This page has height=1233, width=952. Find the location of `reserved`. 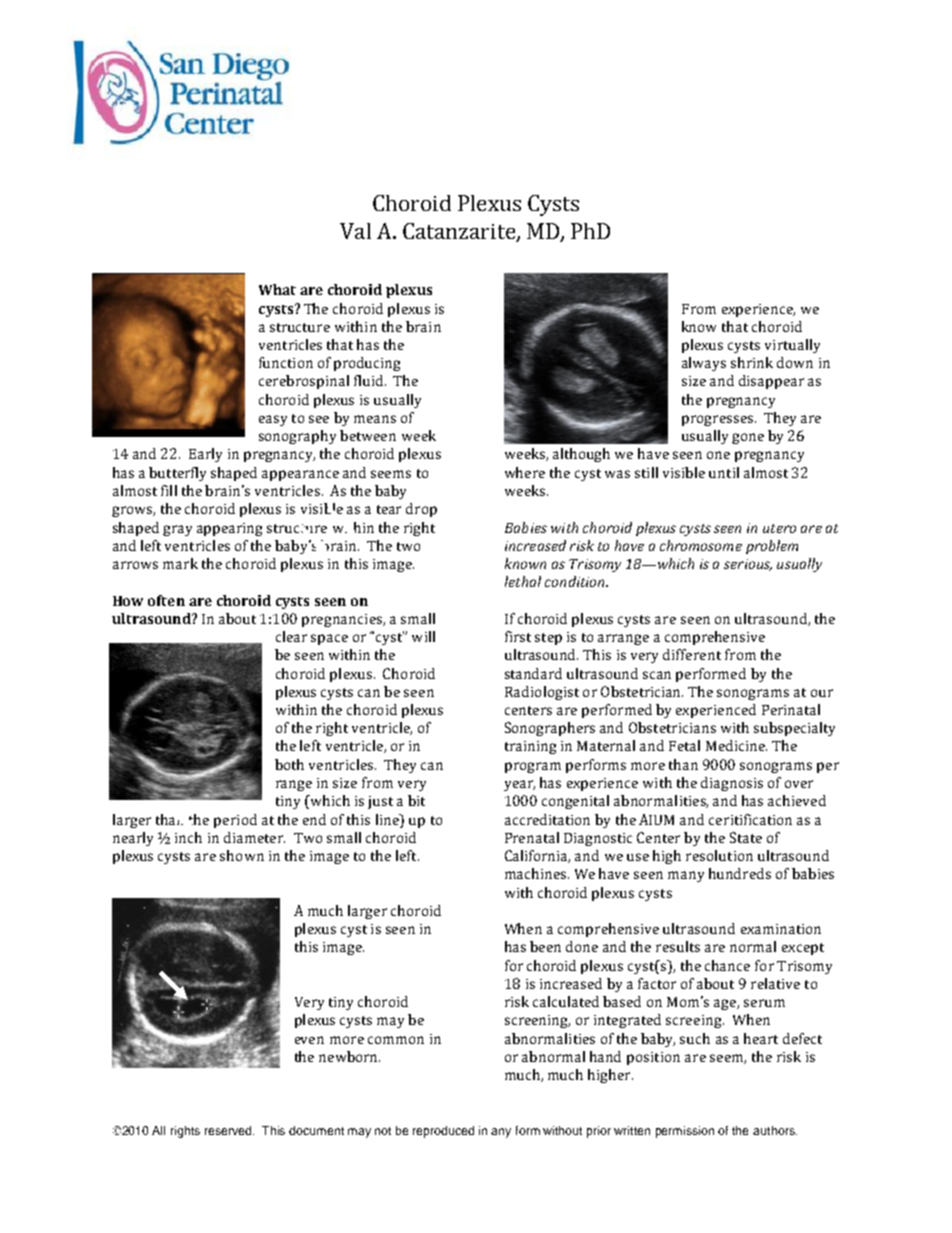

reserved is located at coordinates (229, 1130).
